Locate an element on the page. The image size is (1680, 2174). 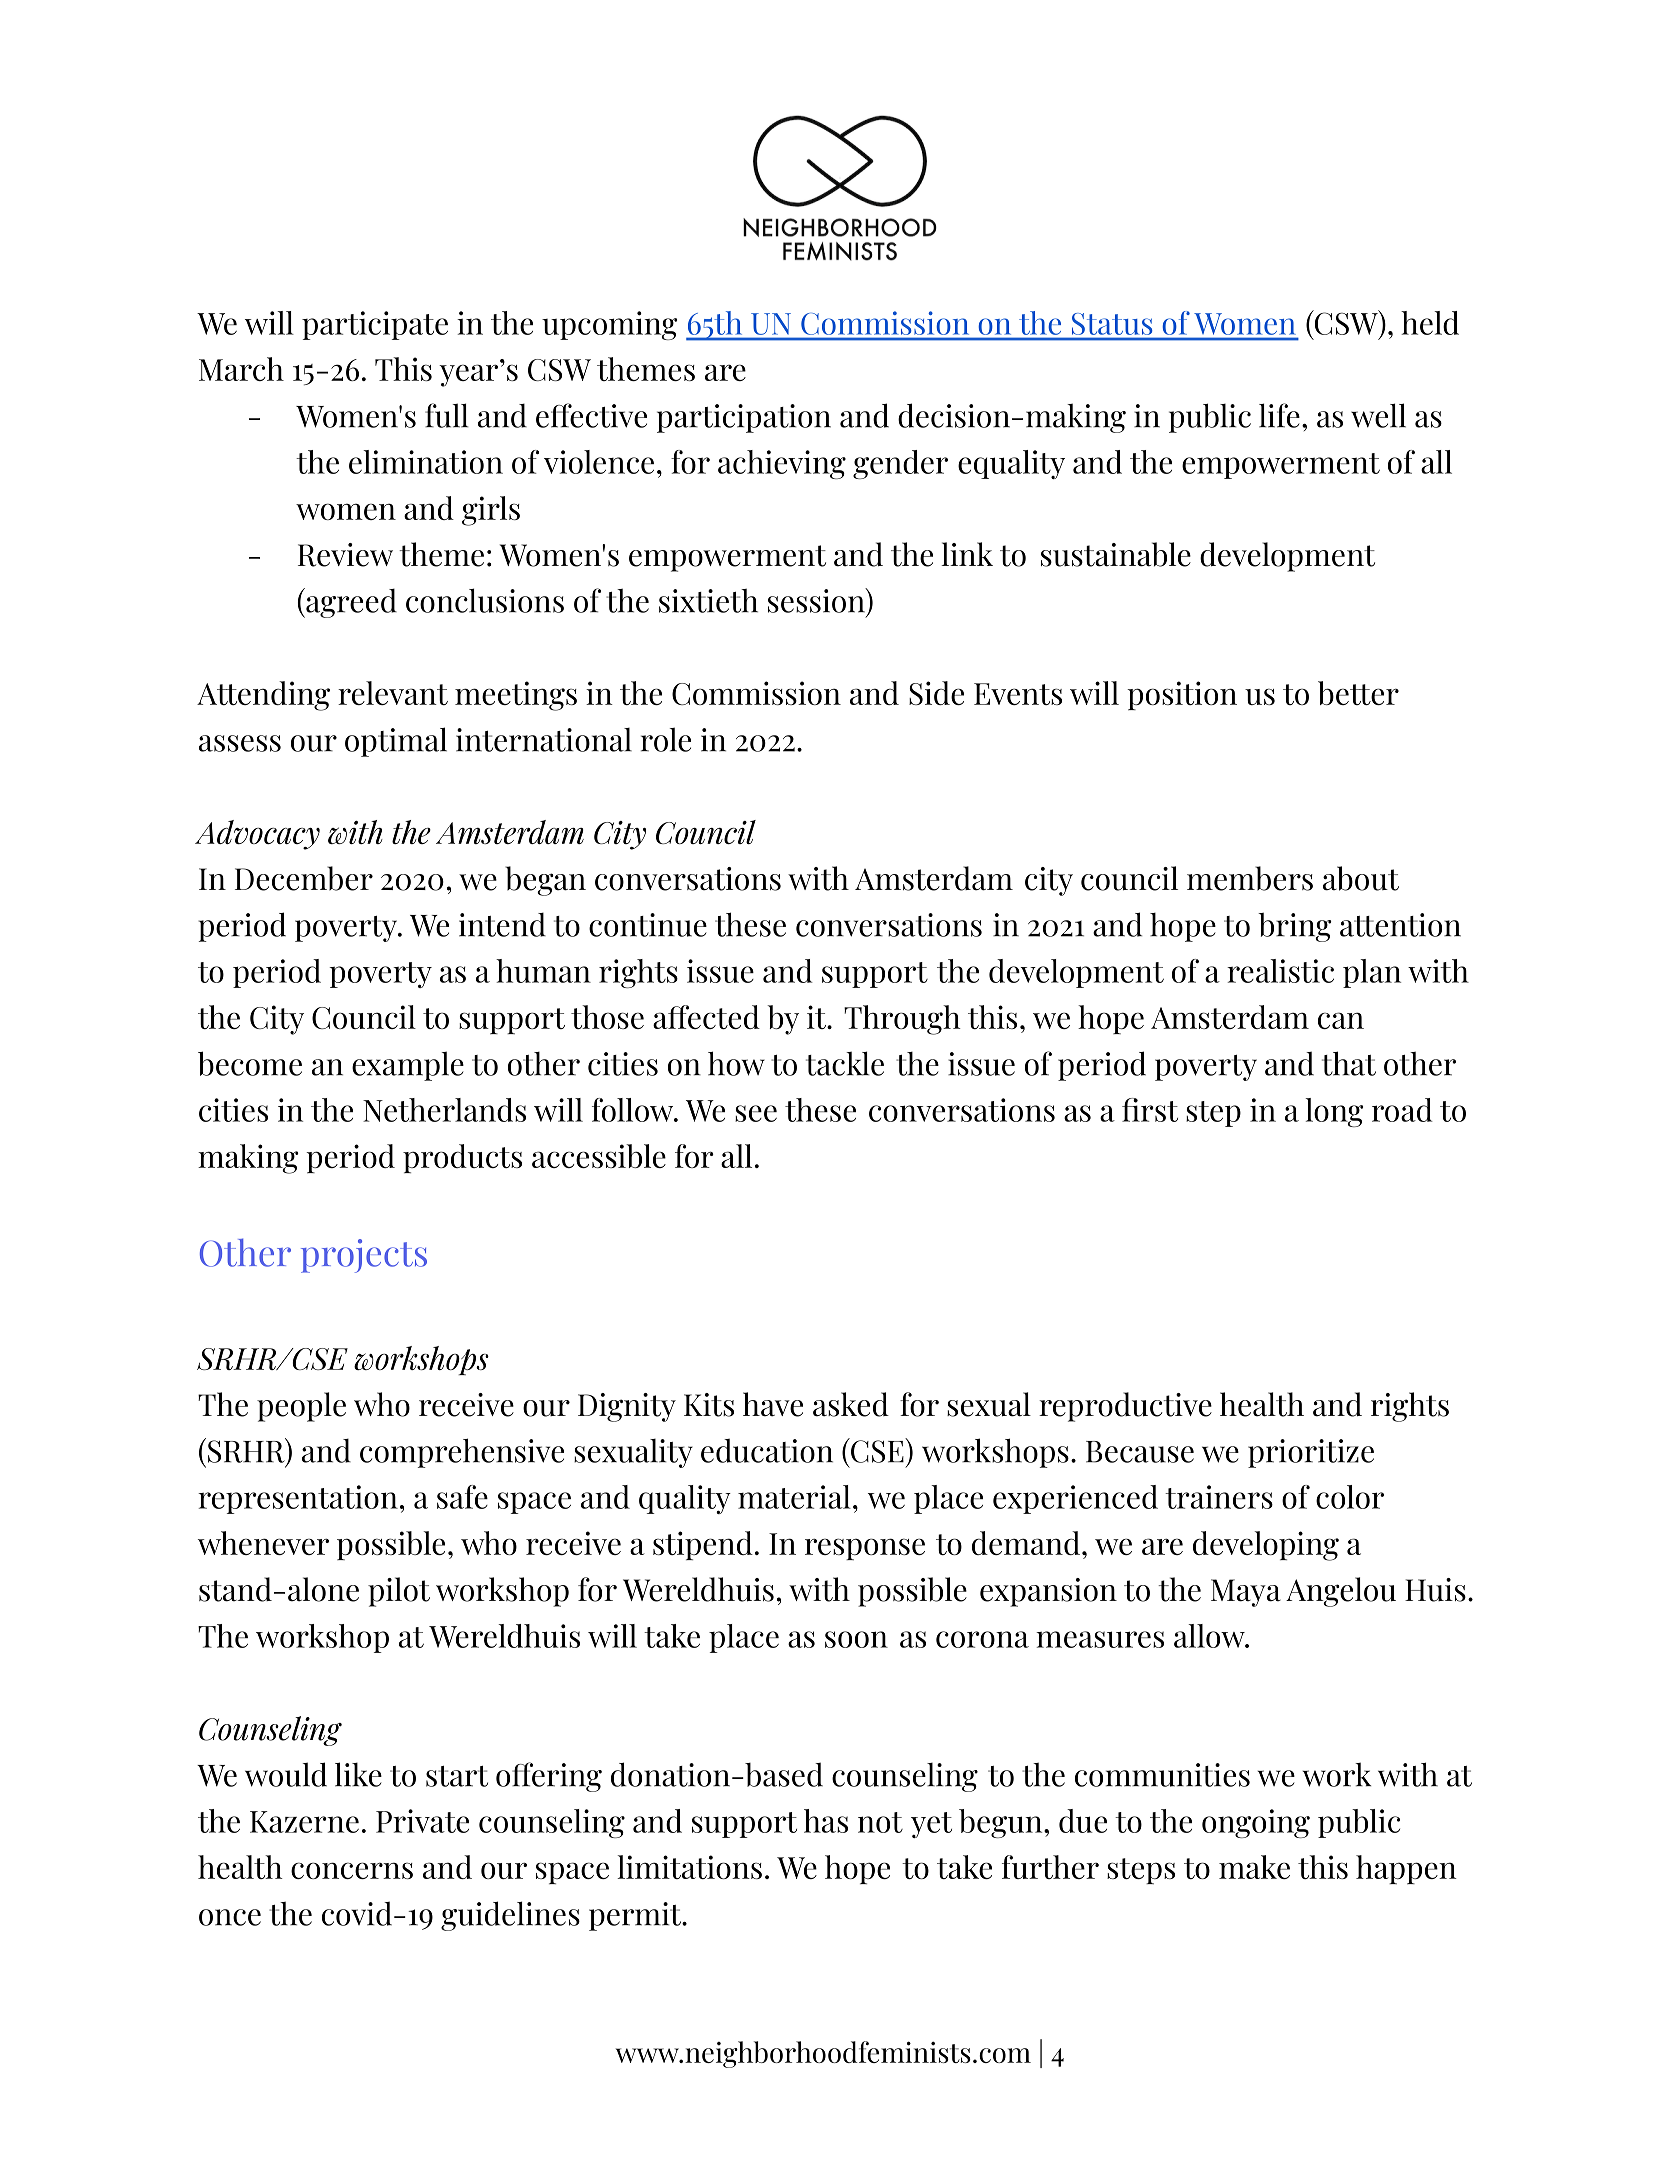
long is located at coordinates (1334, 1112).
